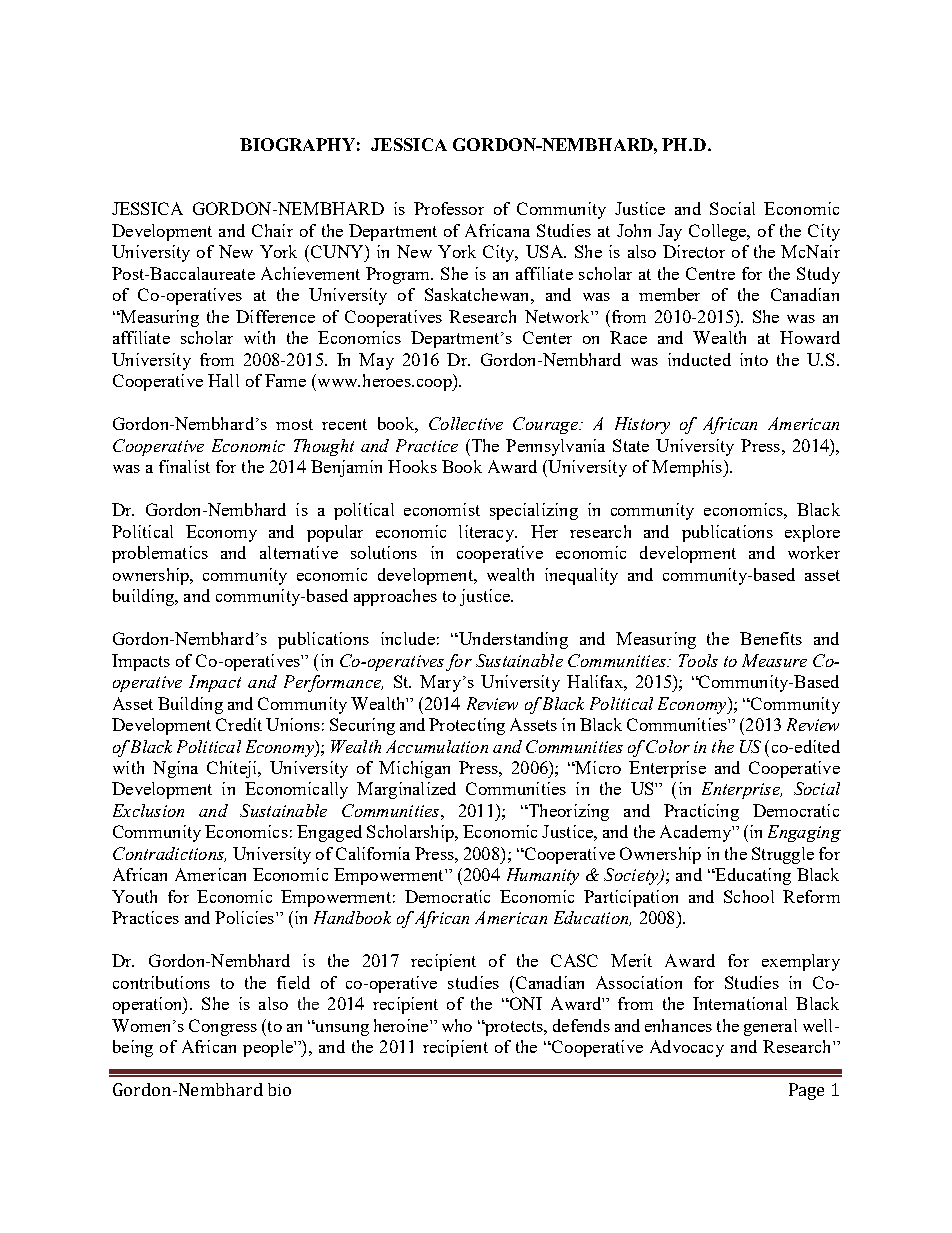 The height and width of the screenshot is (1233, 952). I want to click on Credit, so click(239, 724).
